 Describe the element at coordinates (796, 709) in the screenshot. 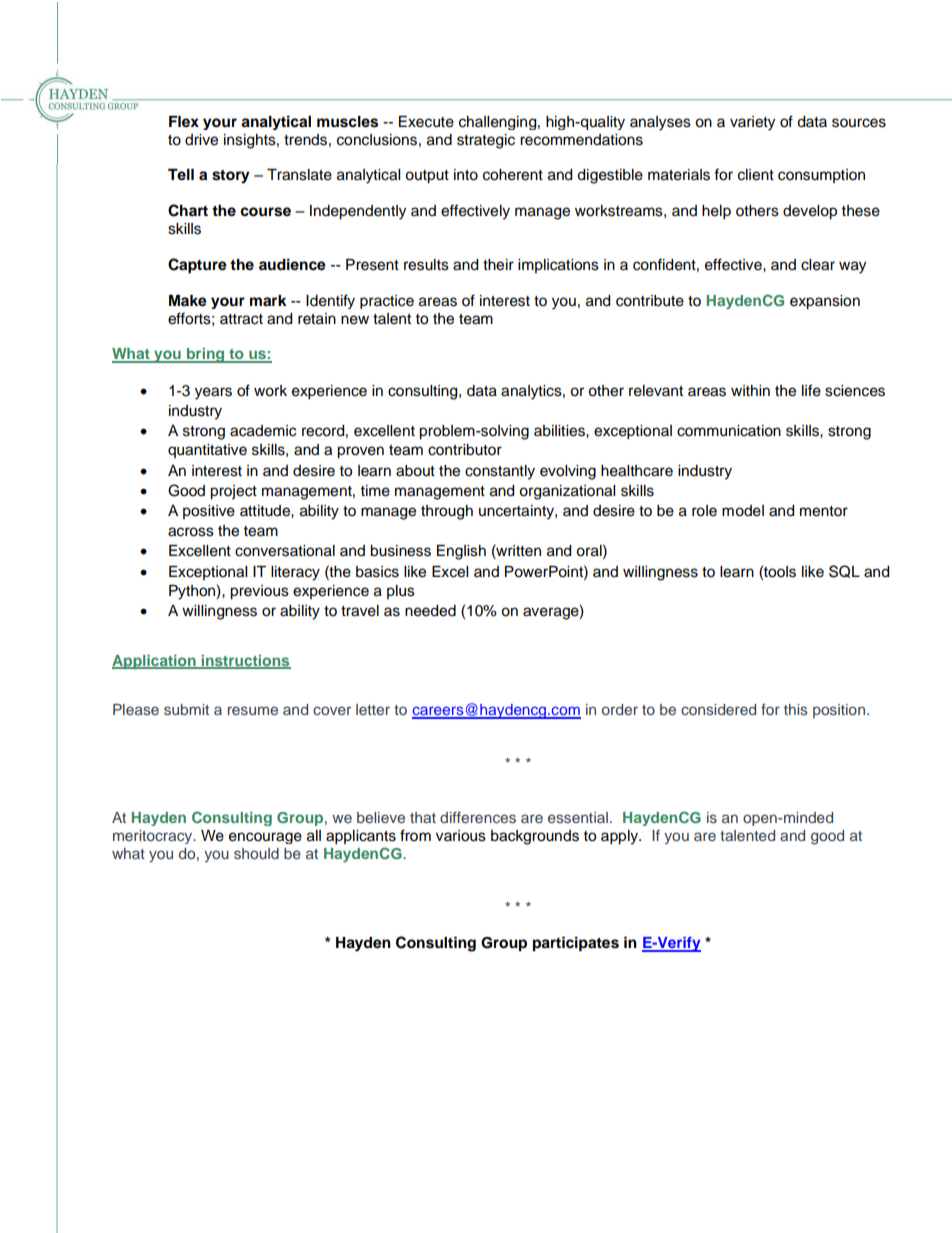

I see `this` at that location.
